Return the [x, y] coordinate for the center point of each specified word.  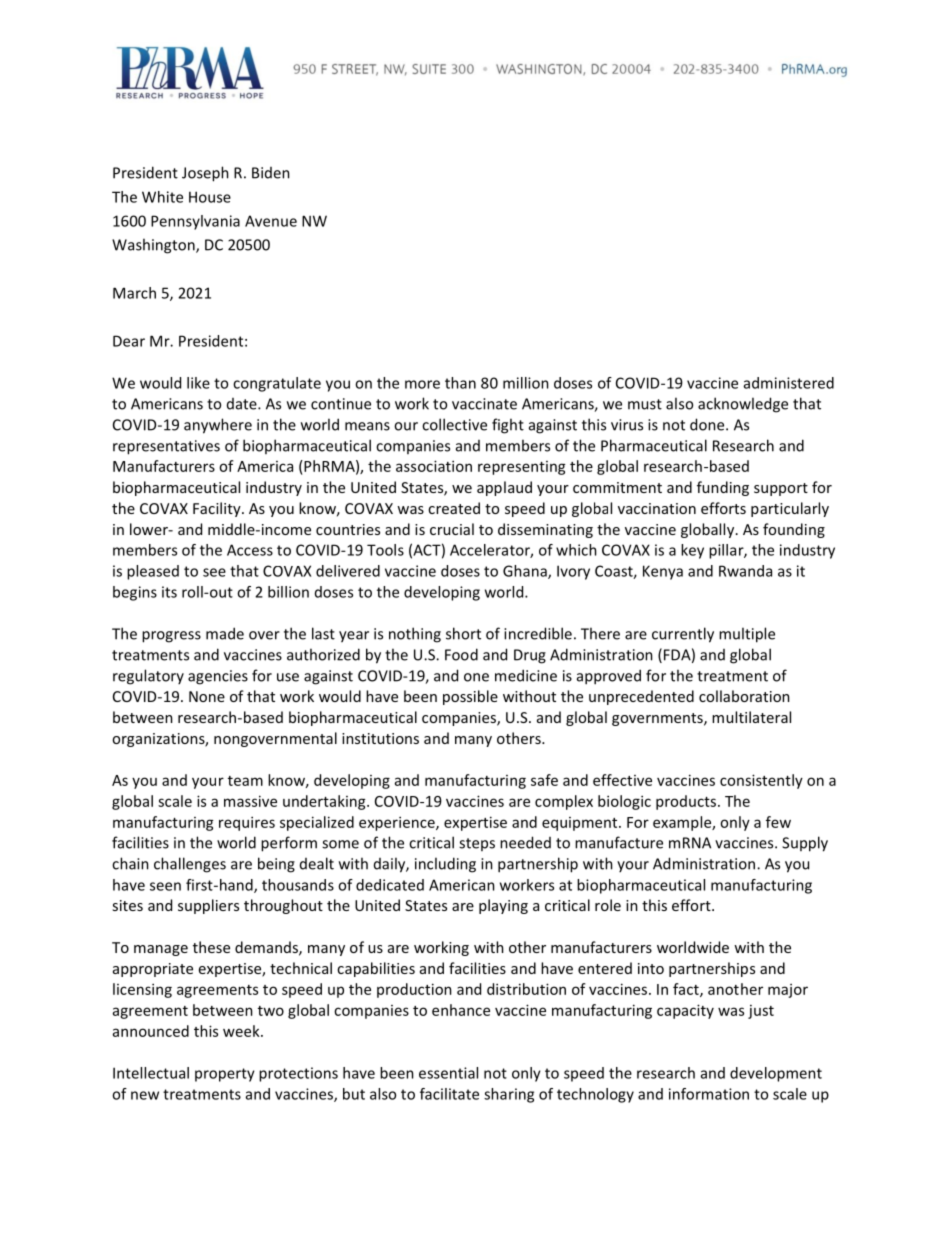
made [225, 633]
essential [448, 1073]
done [708, 424]
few [778, 822]
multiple [747, 635]
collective [454, 424]
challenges [190, 865]
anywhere [218, 426]
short [463, 633]
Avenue [271, 221]
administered [789, 383]
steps [477, 844]
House [210, 197]
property [225, 1075]
